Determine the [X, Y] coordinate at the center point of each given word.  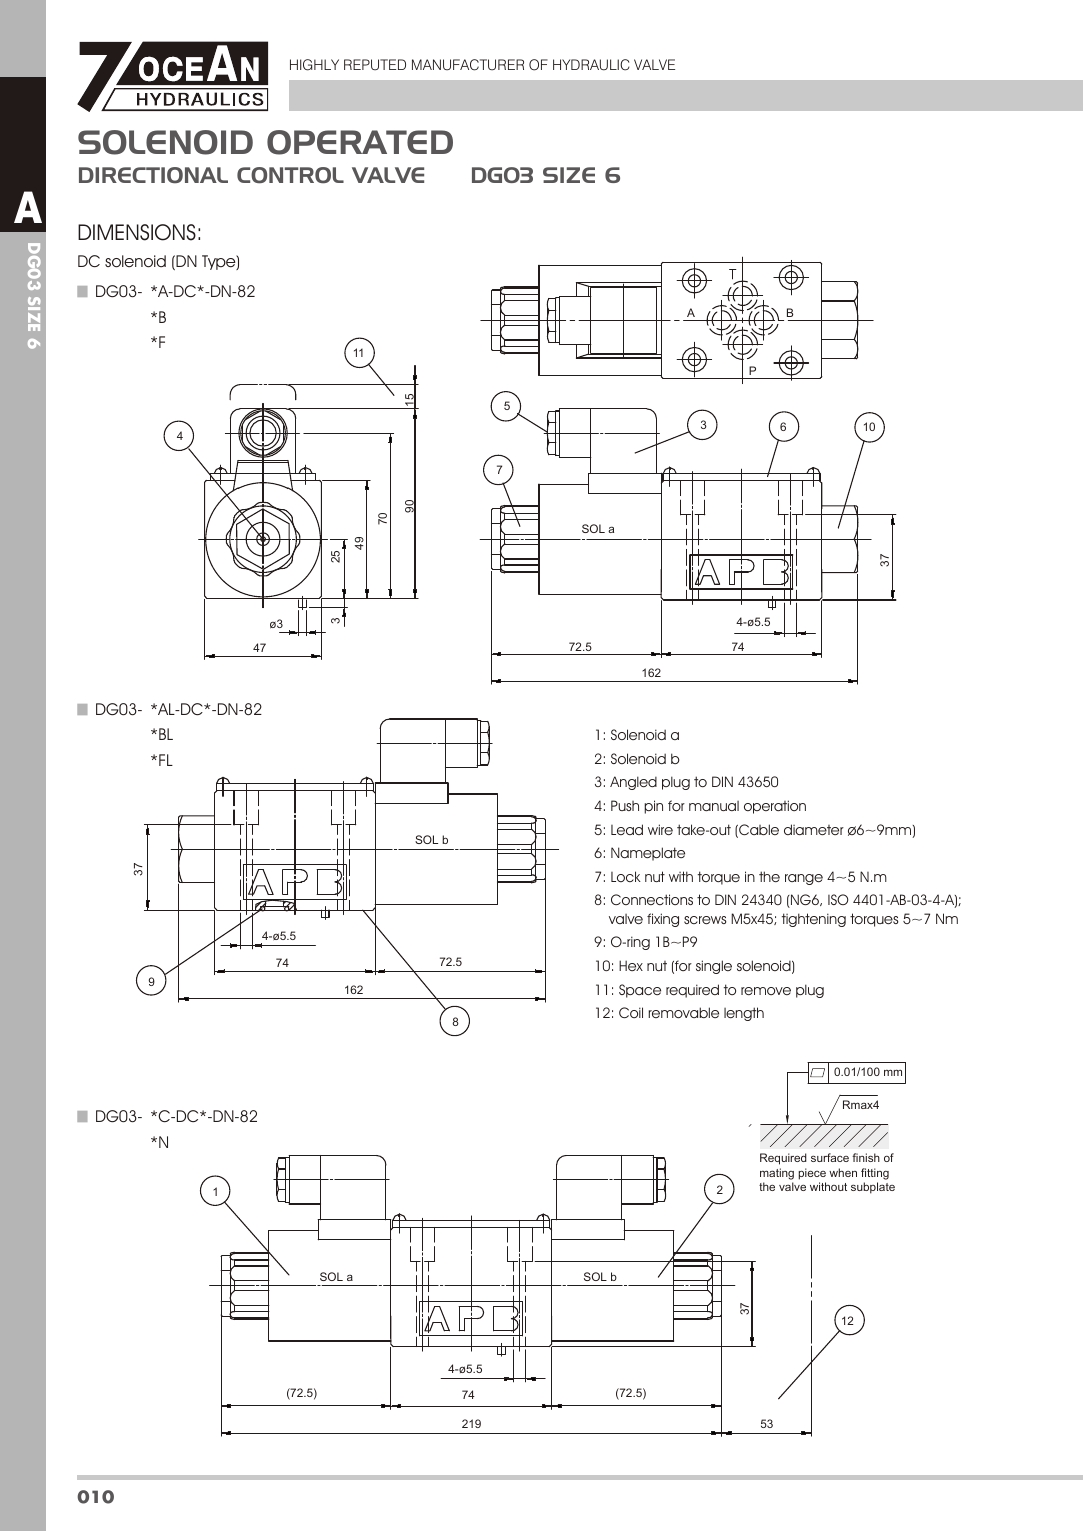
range [804, 879]
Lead [627, 829]
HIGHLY [314, 65]
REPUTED [375, 65]
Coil [631, 1012]
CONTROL [290, 175]
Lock [626, 876]
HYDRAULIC [591, 65]
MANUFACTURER [468, 65]
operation [775, 807]
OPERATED [360, 142]
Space [640, 991]
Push [625, 805]
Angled [633, 783]
